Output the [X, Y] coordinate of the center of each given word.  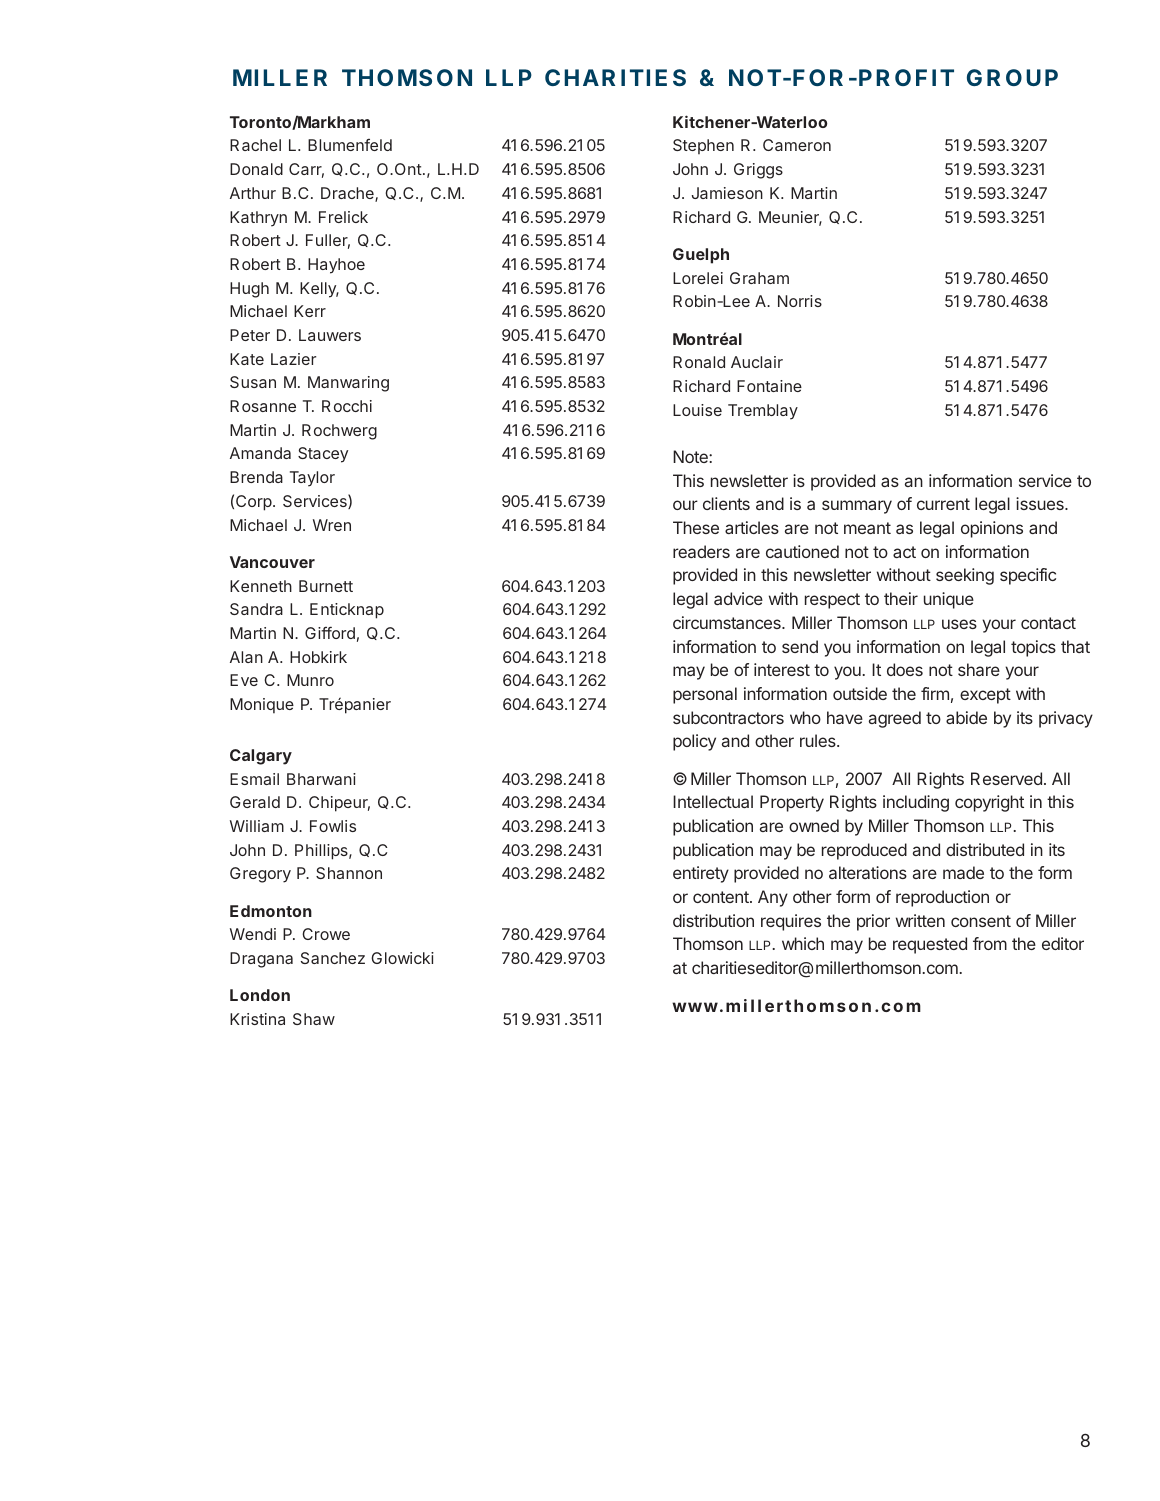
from [990, 943]
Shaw [314, 1019]
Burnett [326, 586]
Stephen [703, 146]
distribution [713, 920]
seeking [965, 576]
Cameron [797, 145]
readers [701, 551]
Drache [348, 194]
